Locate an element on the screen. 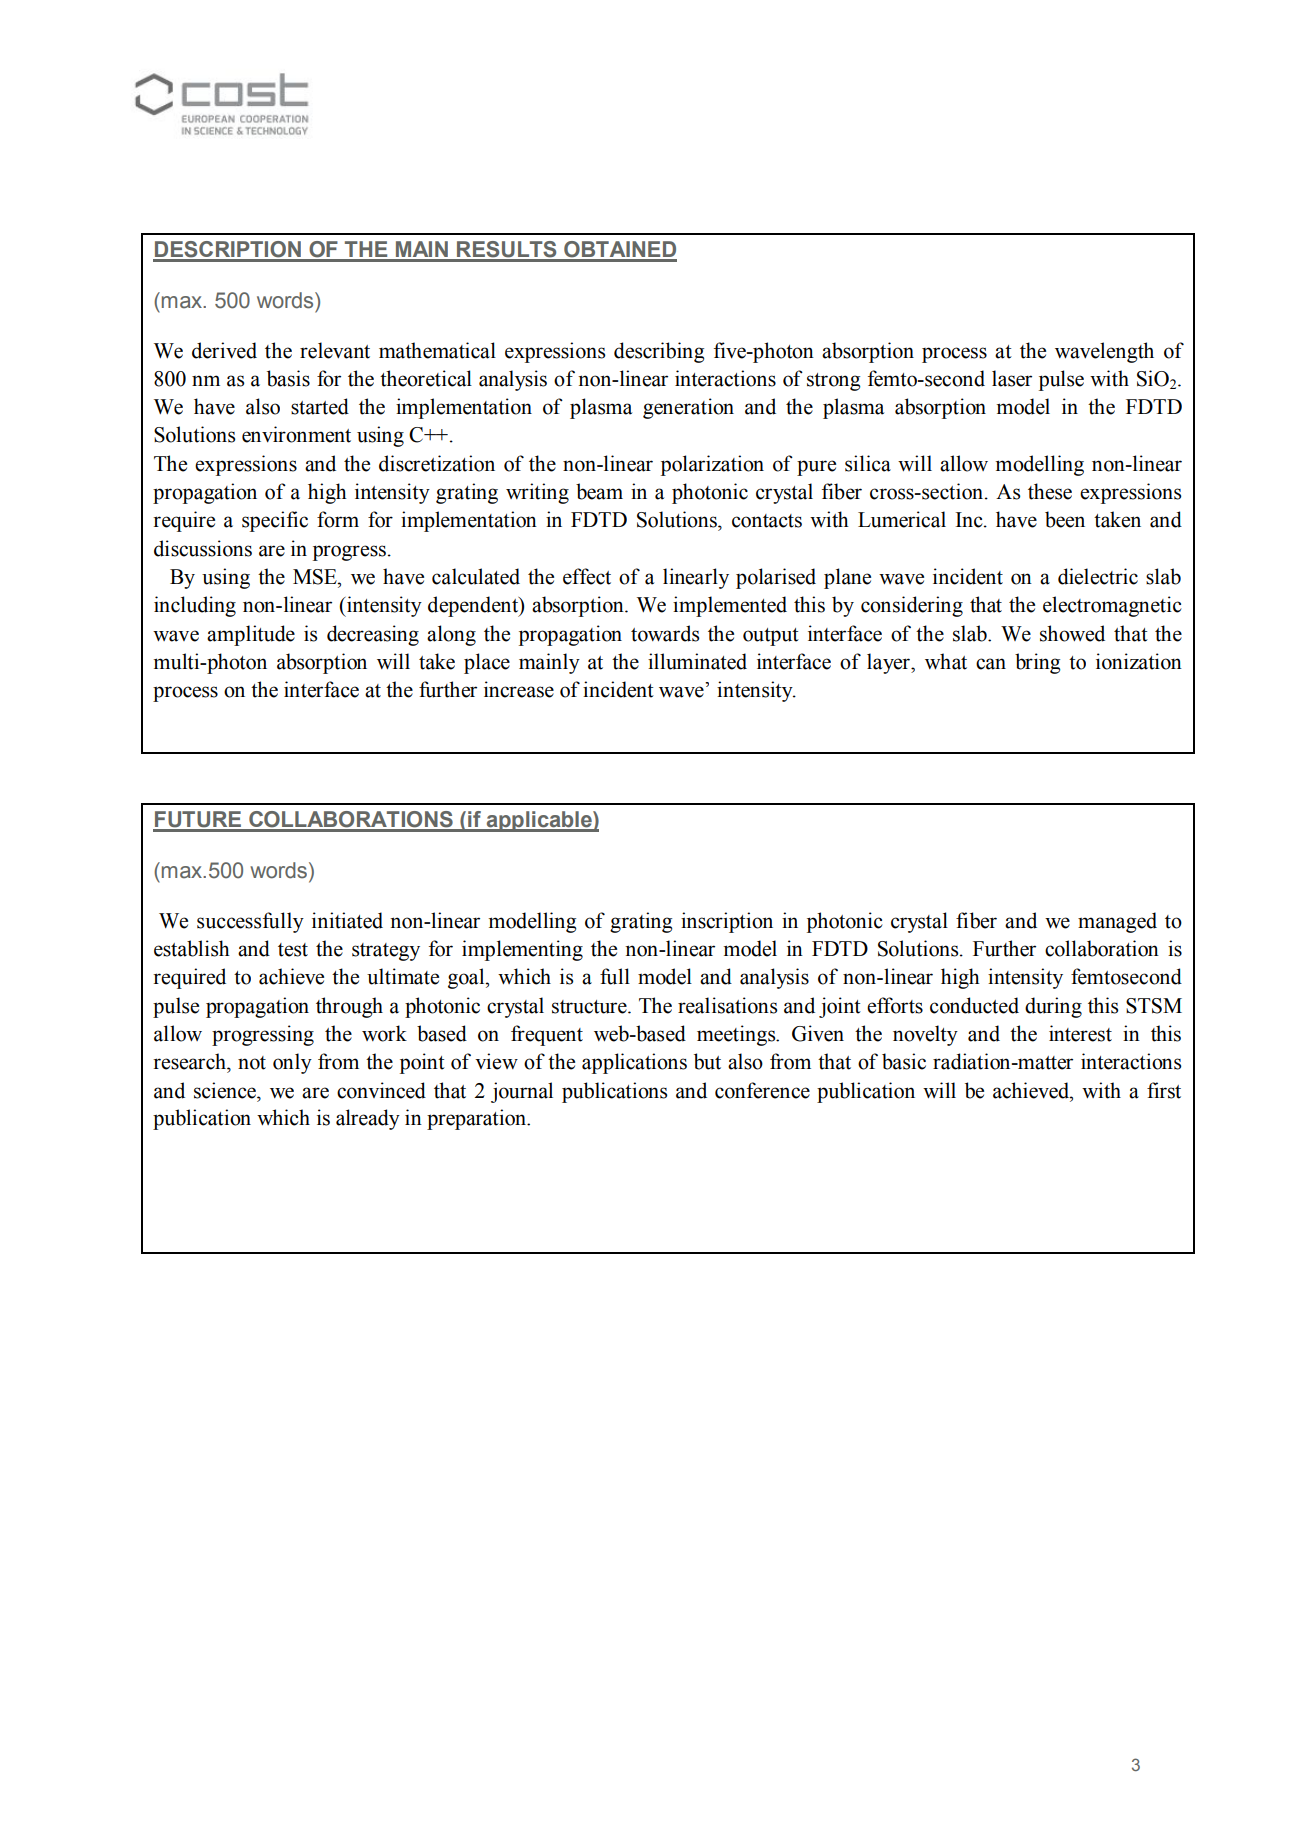 The height and width of the screenshot is (1832, 1295). illuminated is located at coordinates (697, 661).
